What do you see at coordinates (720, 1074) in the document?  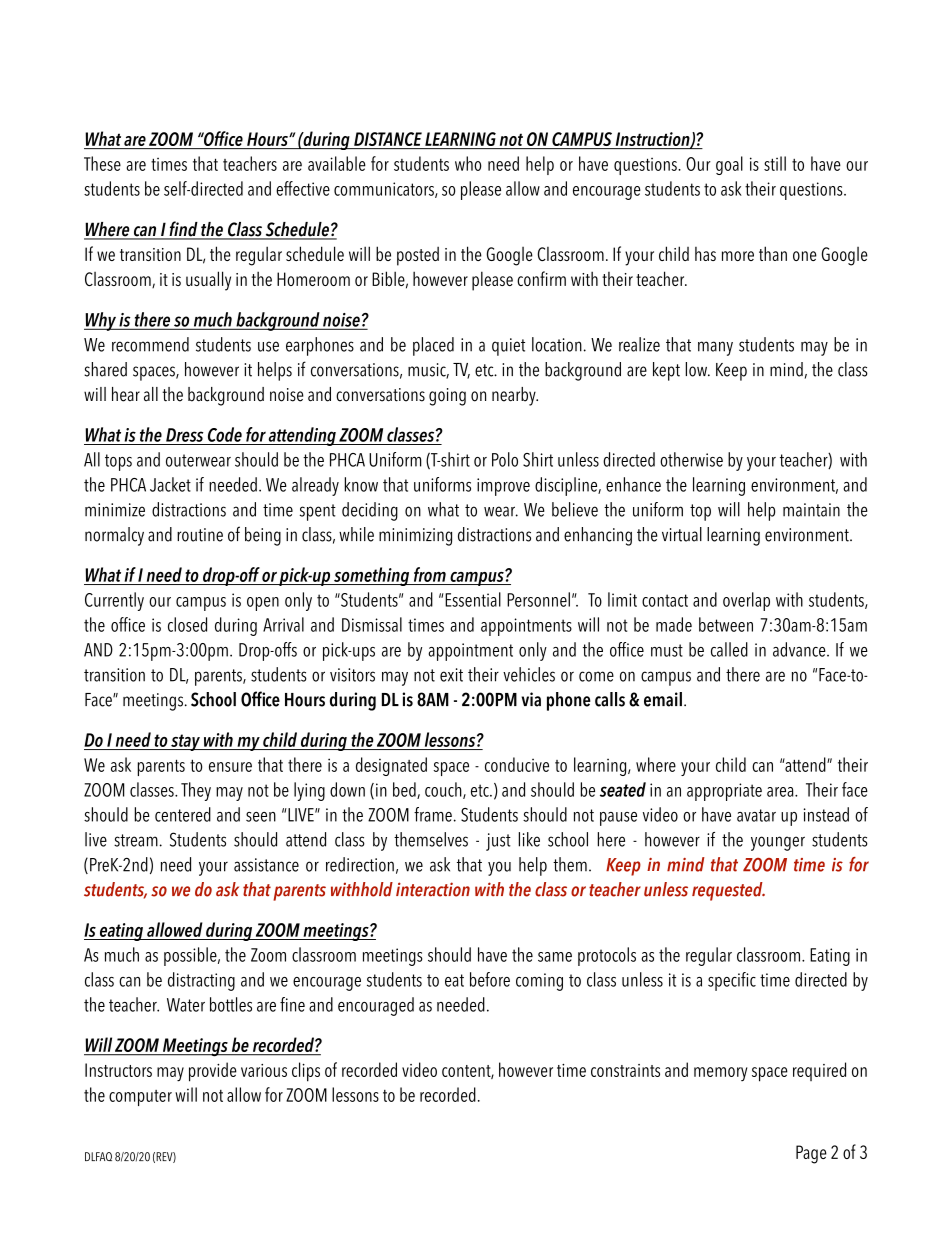 I see `memory` at bounding box center [720, 1074].
